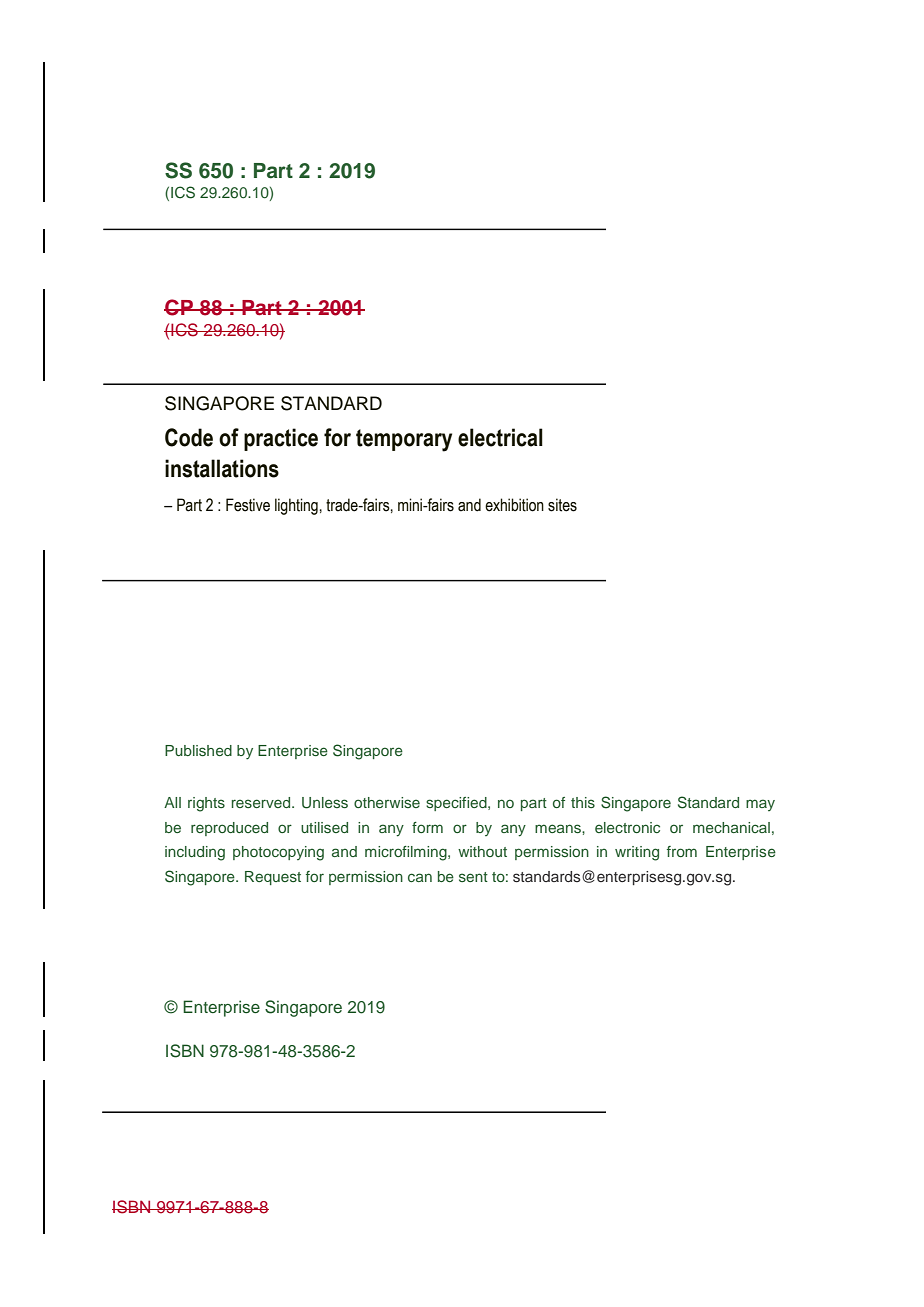 This screenshot has height=1307, width=924. I want to click on may, so click(760, 805).
